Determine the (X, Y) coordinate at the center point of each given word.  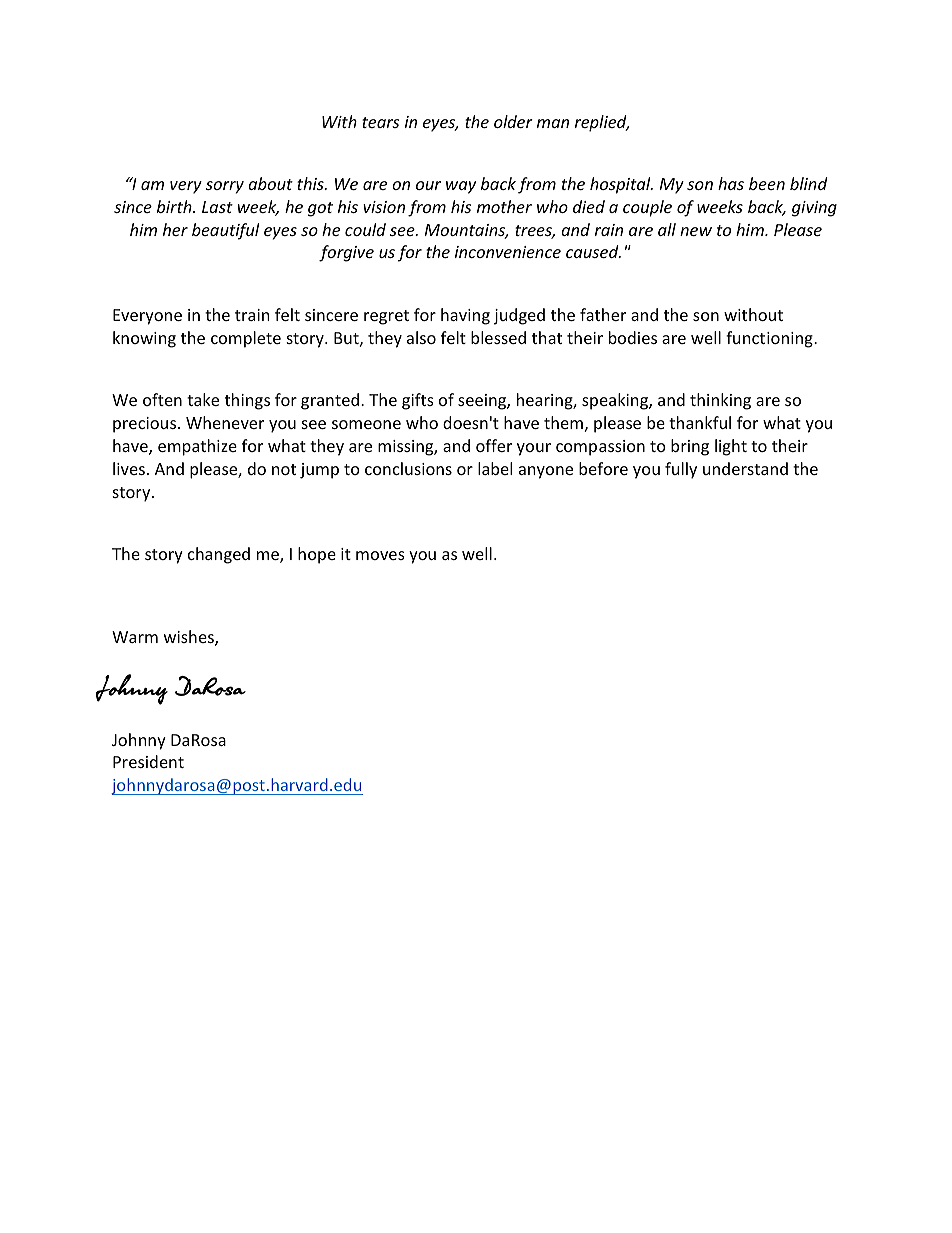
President (148, 761)
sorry (225, 187)
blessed (498, 337)
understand (745, 468)
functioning (770, 339)
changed (219, 555)
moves (380, 555)
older (513, 121)
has (731, 183)
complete (246, 339)
